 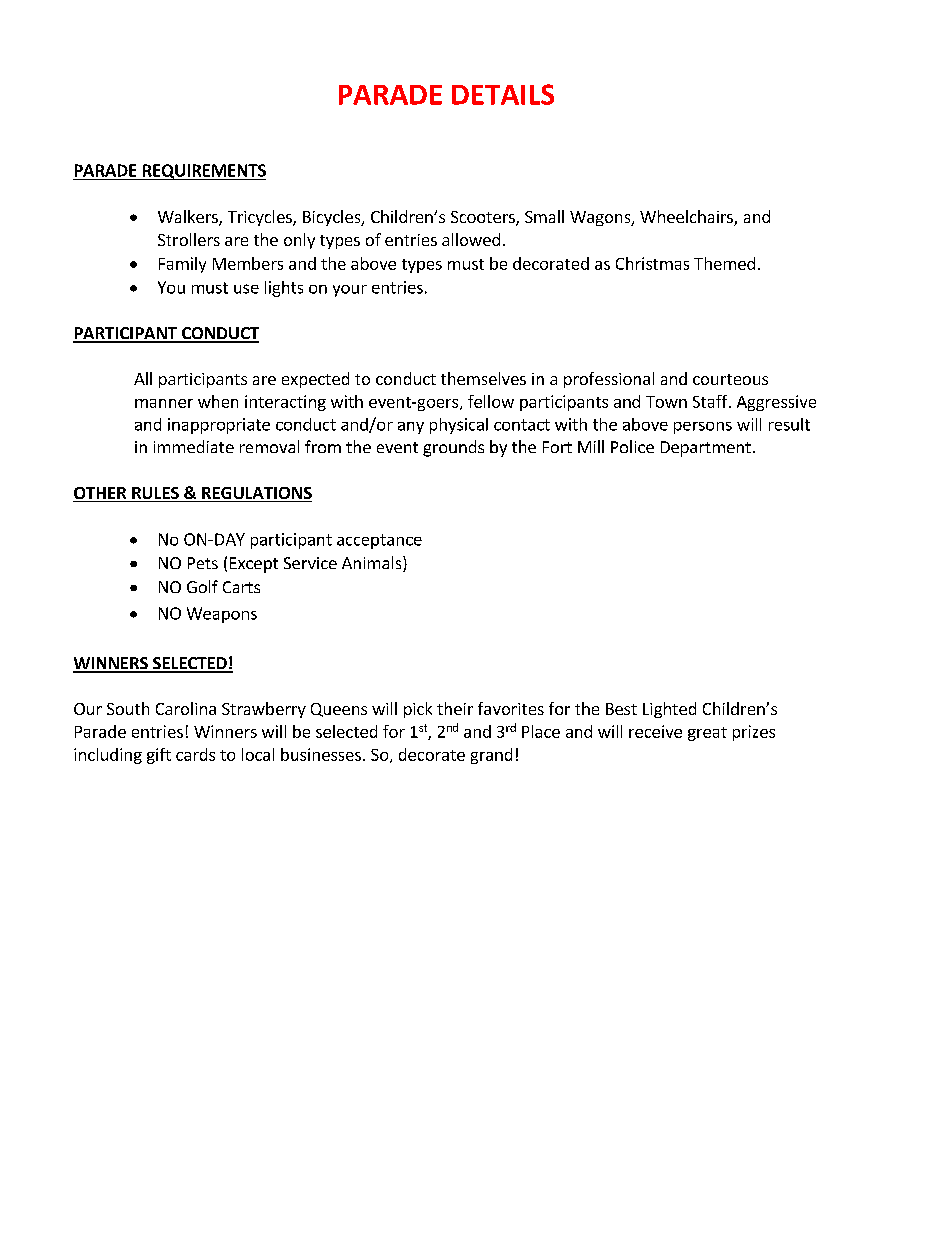 I want to click on REQUIREMENTS, so click(x=203, y=172).
